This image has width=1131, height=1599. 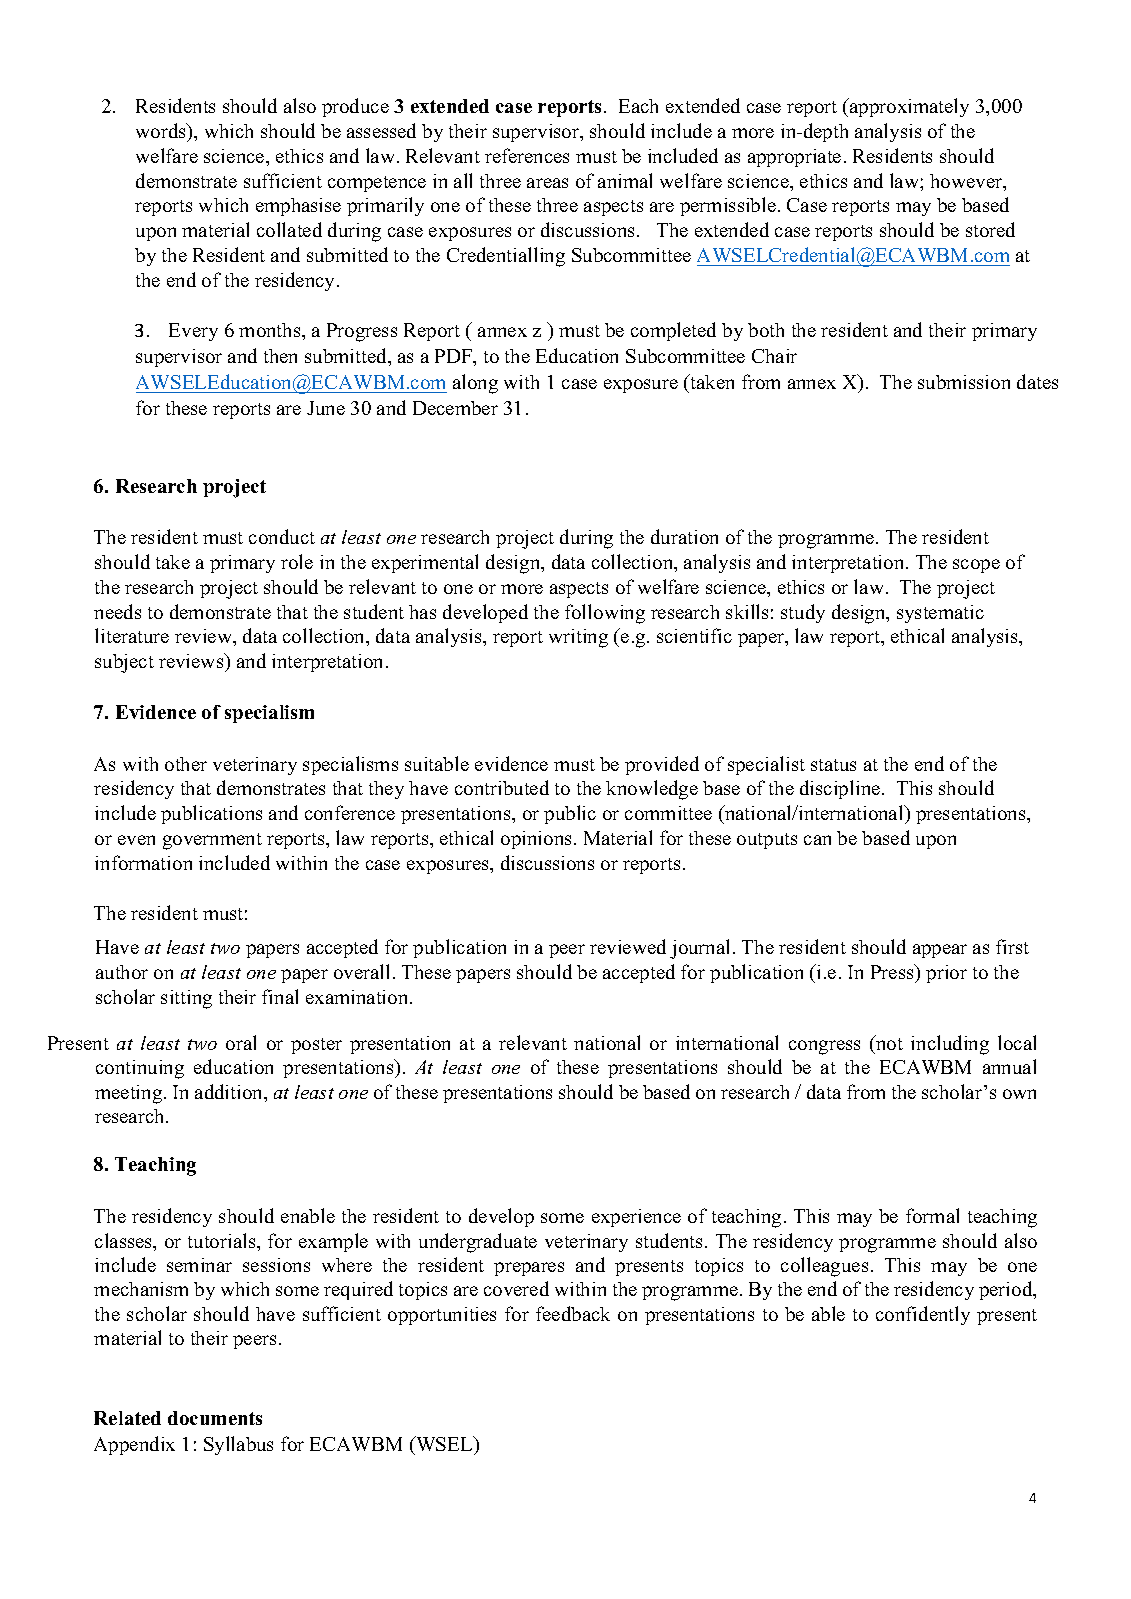 What do you see at coordinates (215, 1418) in the image?
I see `documents` at bounding box center [215, 1418].
